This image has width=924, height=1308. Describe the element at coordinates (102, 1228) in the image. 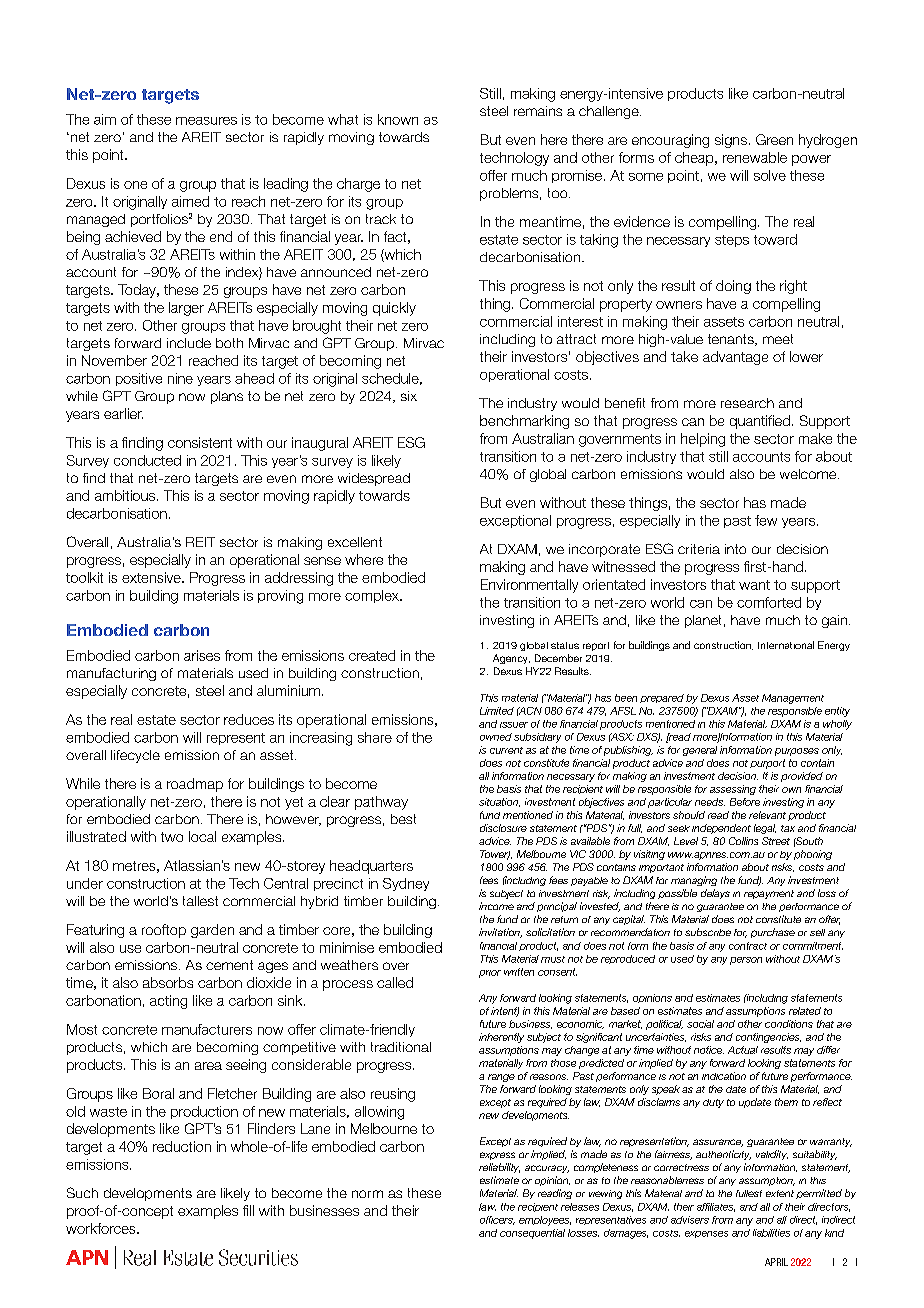

I see `workforces` at that location.
